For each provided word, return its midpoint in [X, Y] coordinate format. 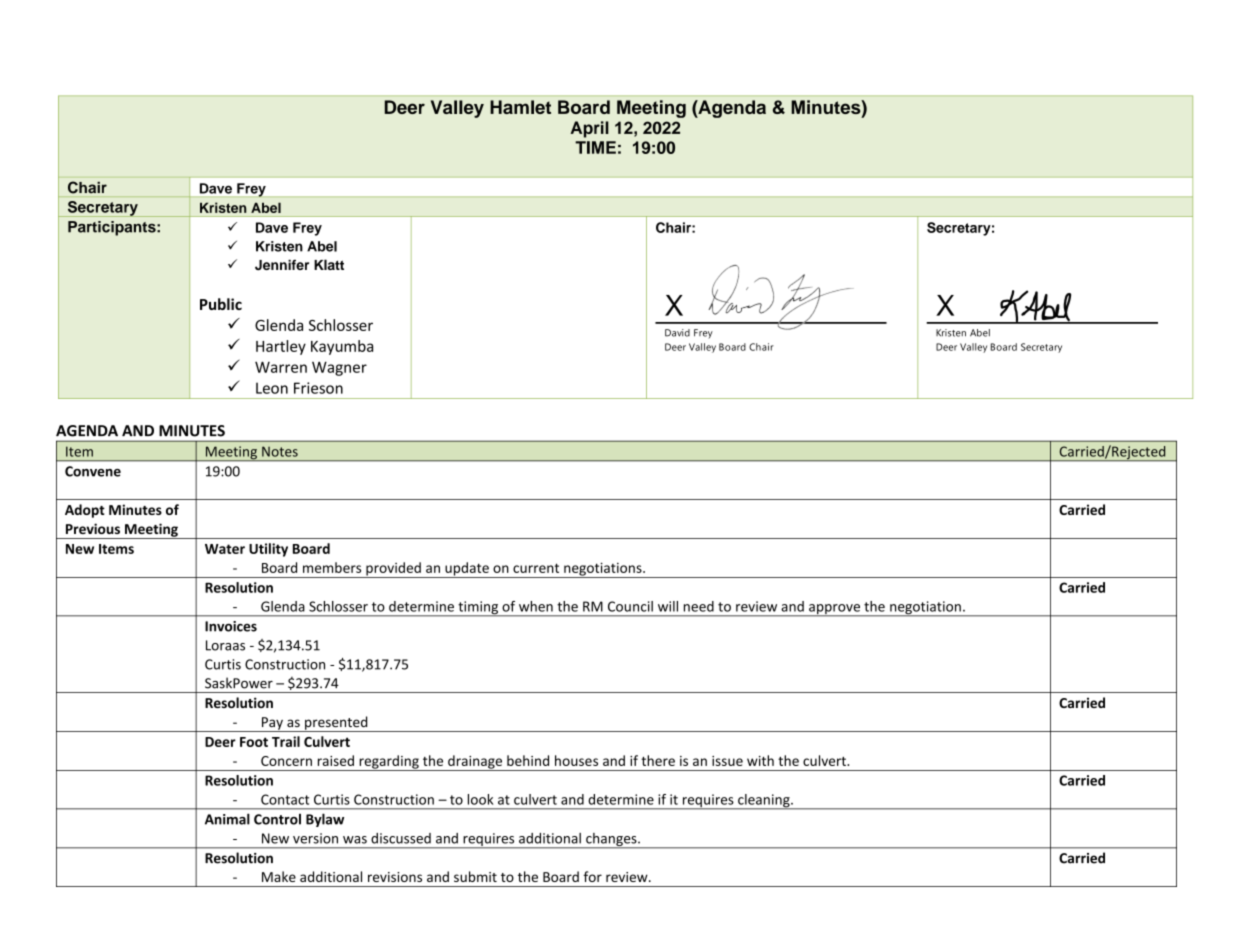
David [677, 333]
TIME [595, 147]
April [589, 129]
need [699, 606]
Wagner [339, 368]
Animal [227, 819]
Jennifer [282, 264]
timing [478, 609]
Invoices [231, 626]
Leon [272, 388]
